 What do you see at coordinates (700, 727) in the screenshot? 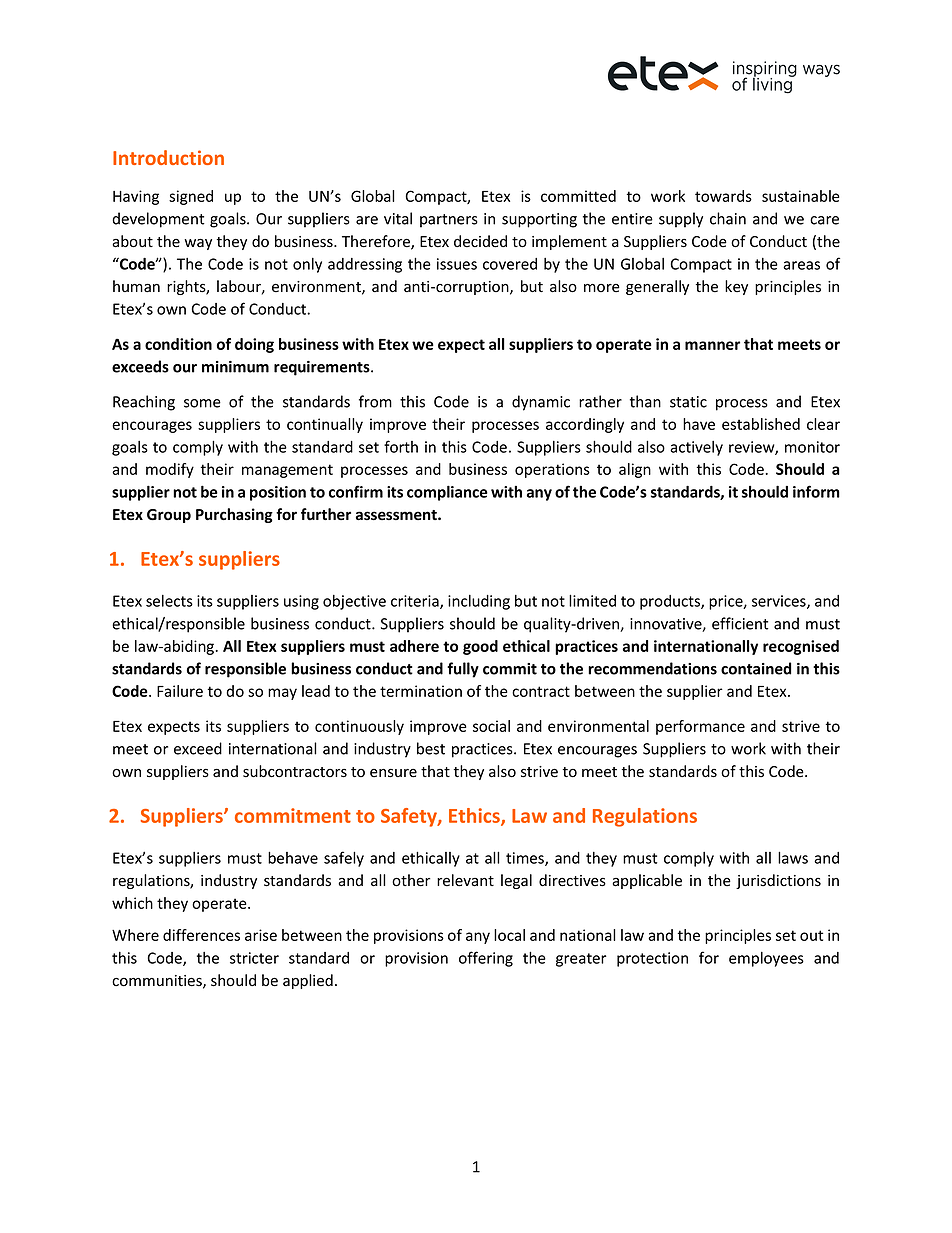
I see `performance` at bounding box center [700, 727].
